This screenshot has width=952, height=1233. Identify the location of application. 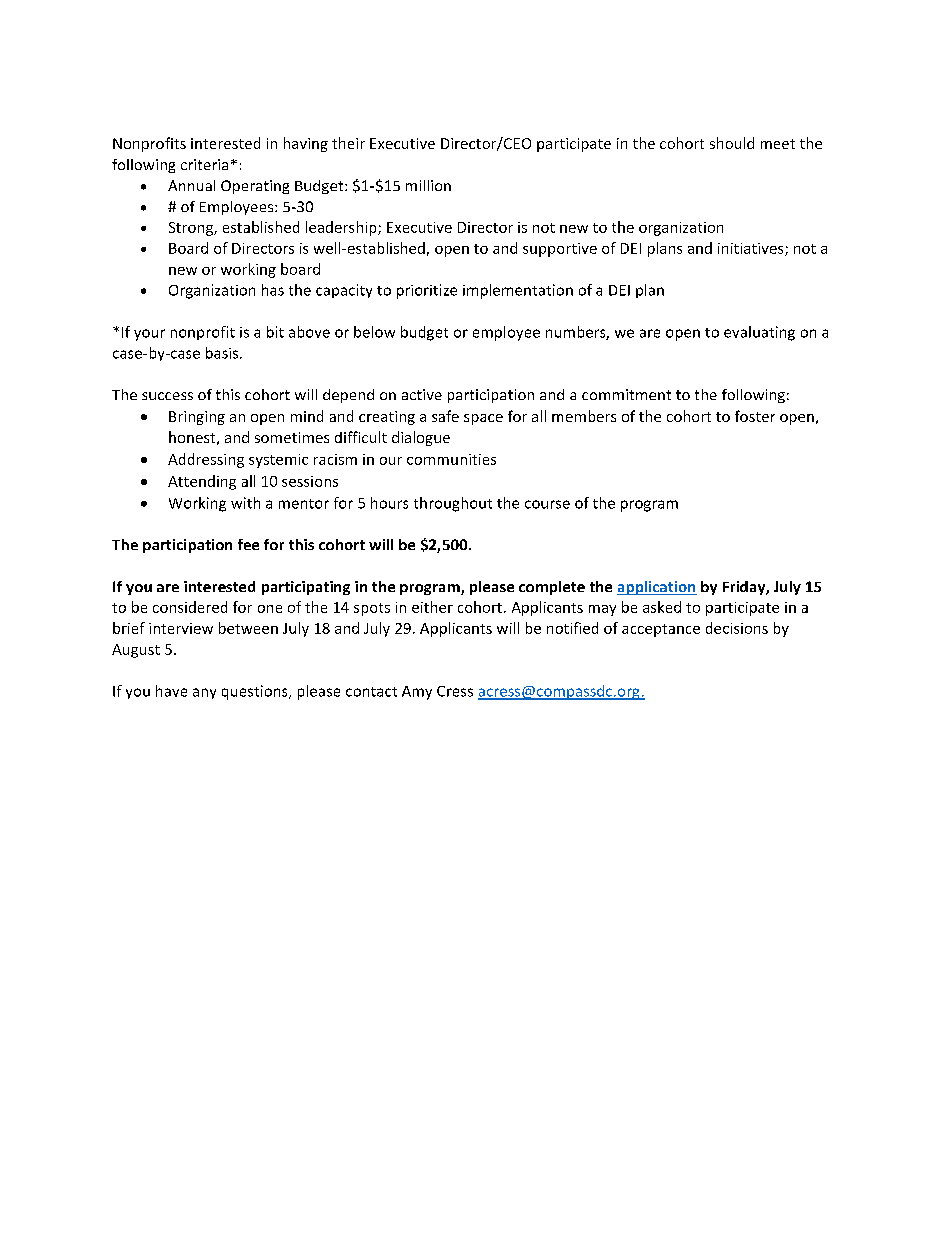
(657, 588).
